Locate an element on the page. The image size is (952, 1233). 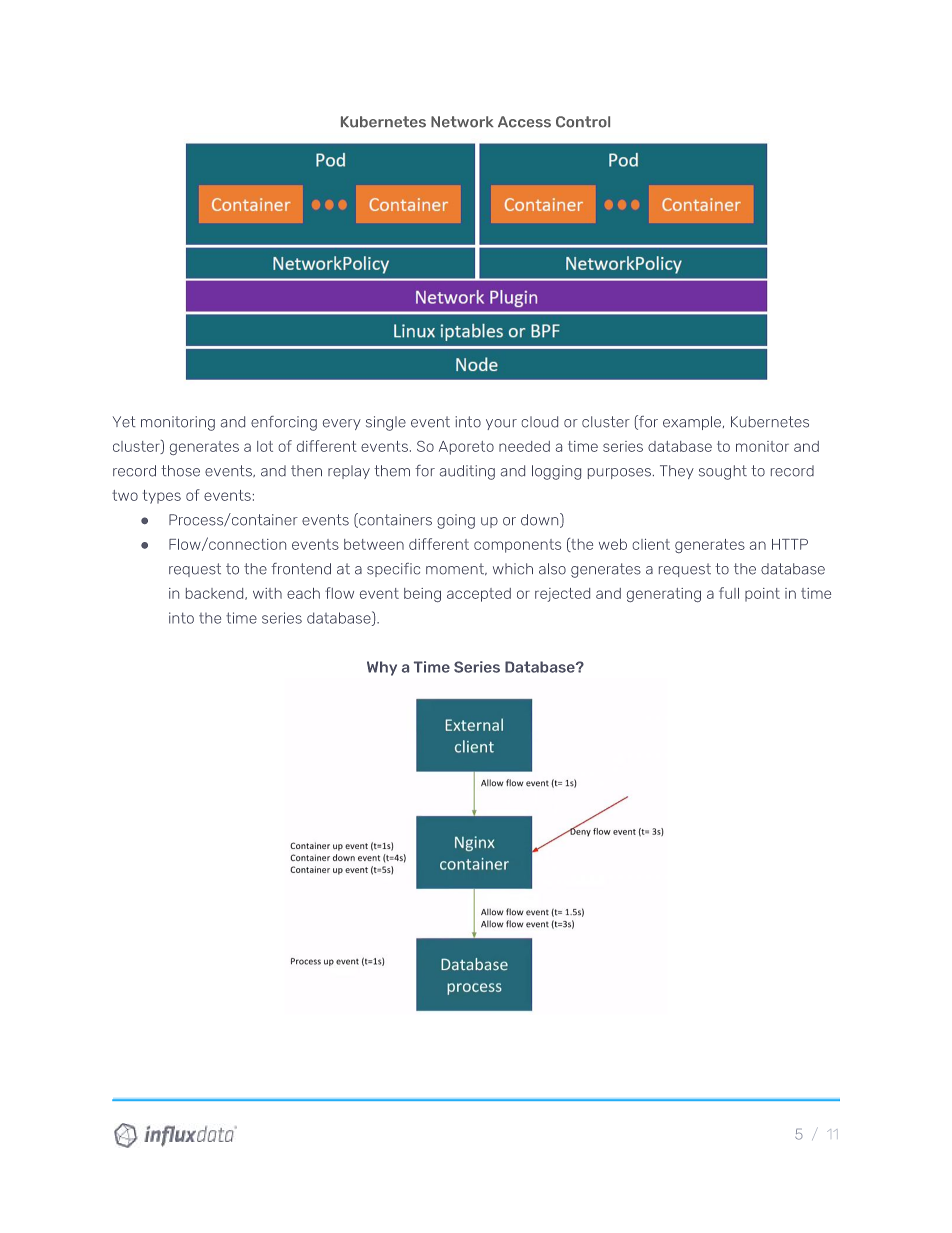
full is located at coordinates (729, 593).
